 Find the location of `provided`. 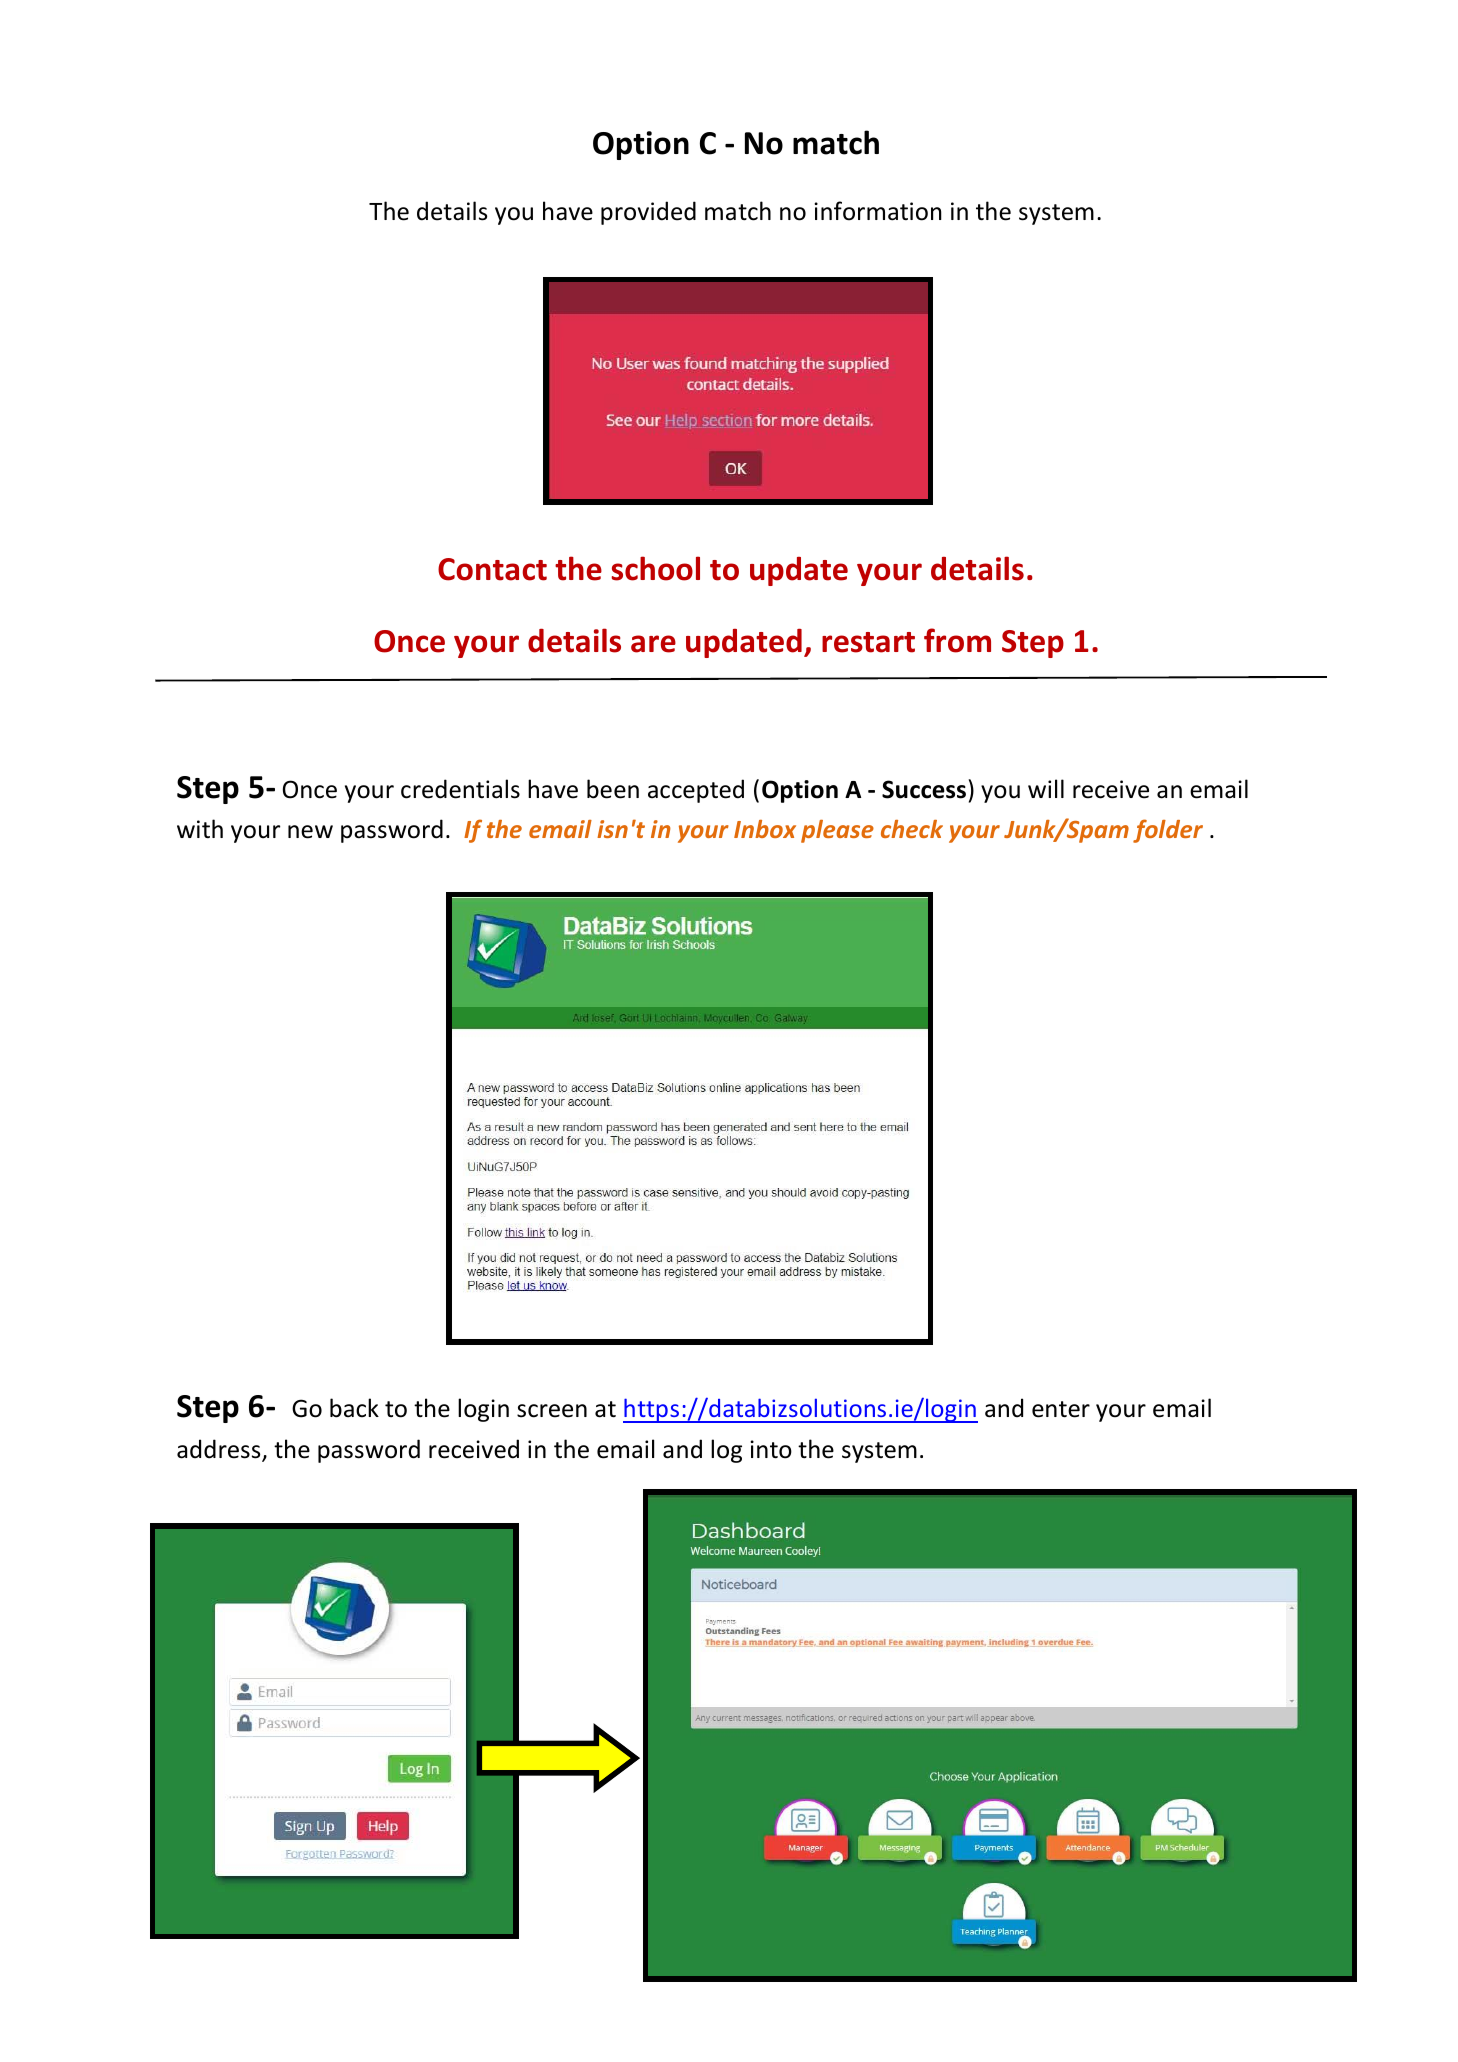

provided is located at coordinates (648, 213).
